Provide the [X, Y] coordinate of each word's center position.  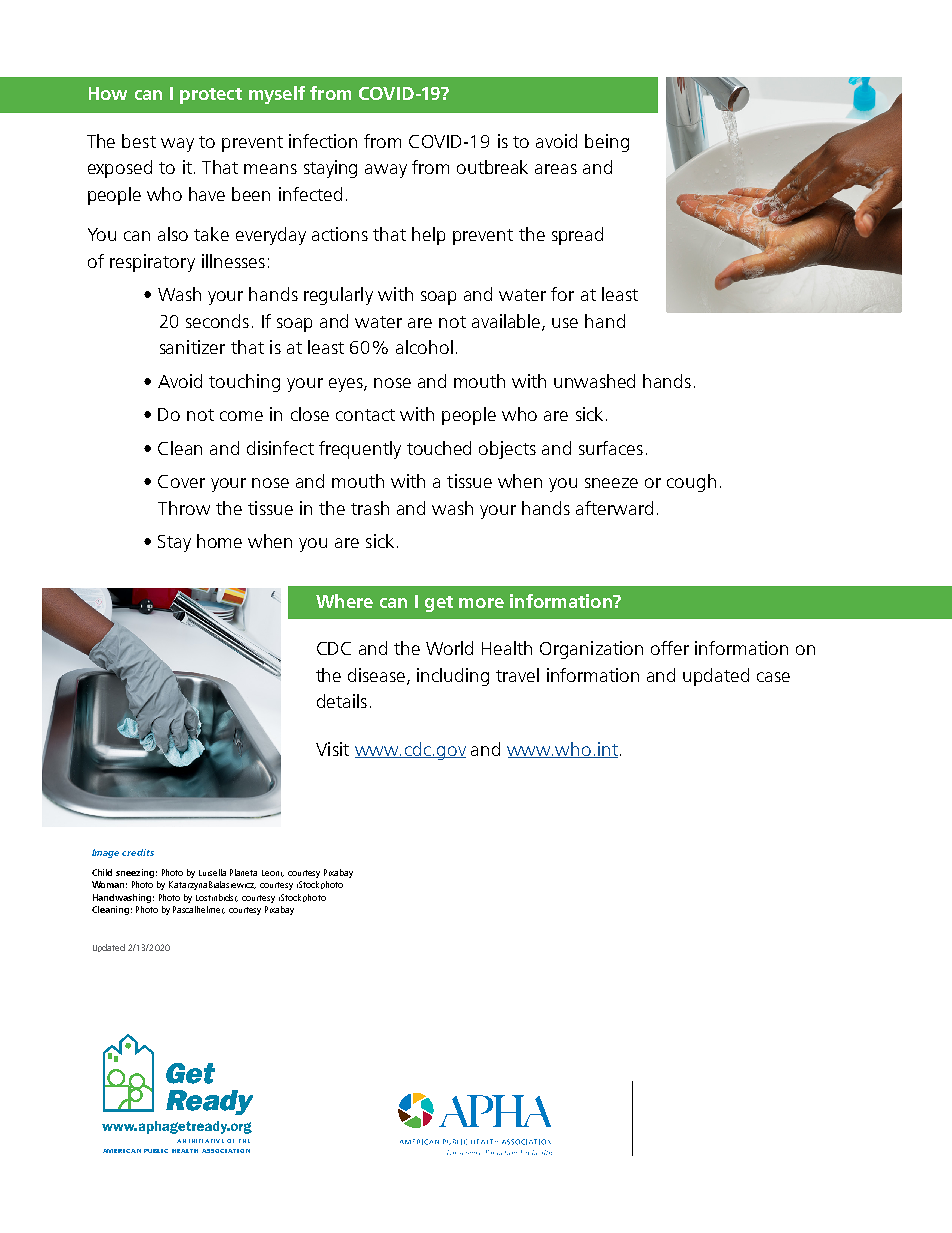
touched [439, 448]
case [773, 677]
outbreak [492, 167]
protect [211, 96]
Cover [181, 481]
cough [691, 483]
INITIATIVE [206, 1141]
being [607, 143]
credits [138, 852]
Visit [332, 749]
